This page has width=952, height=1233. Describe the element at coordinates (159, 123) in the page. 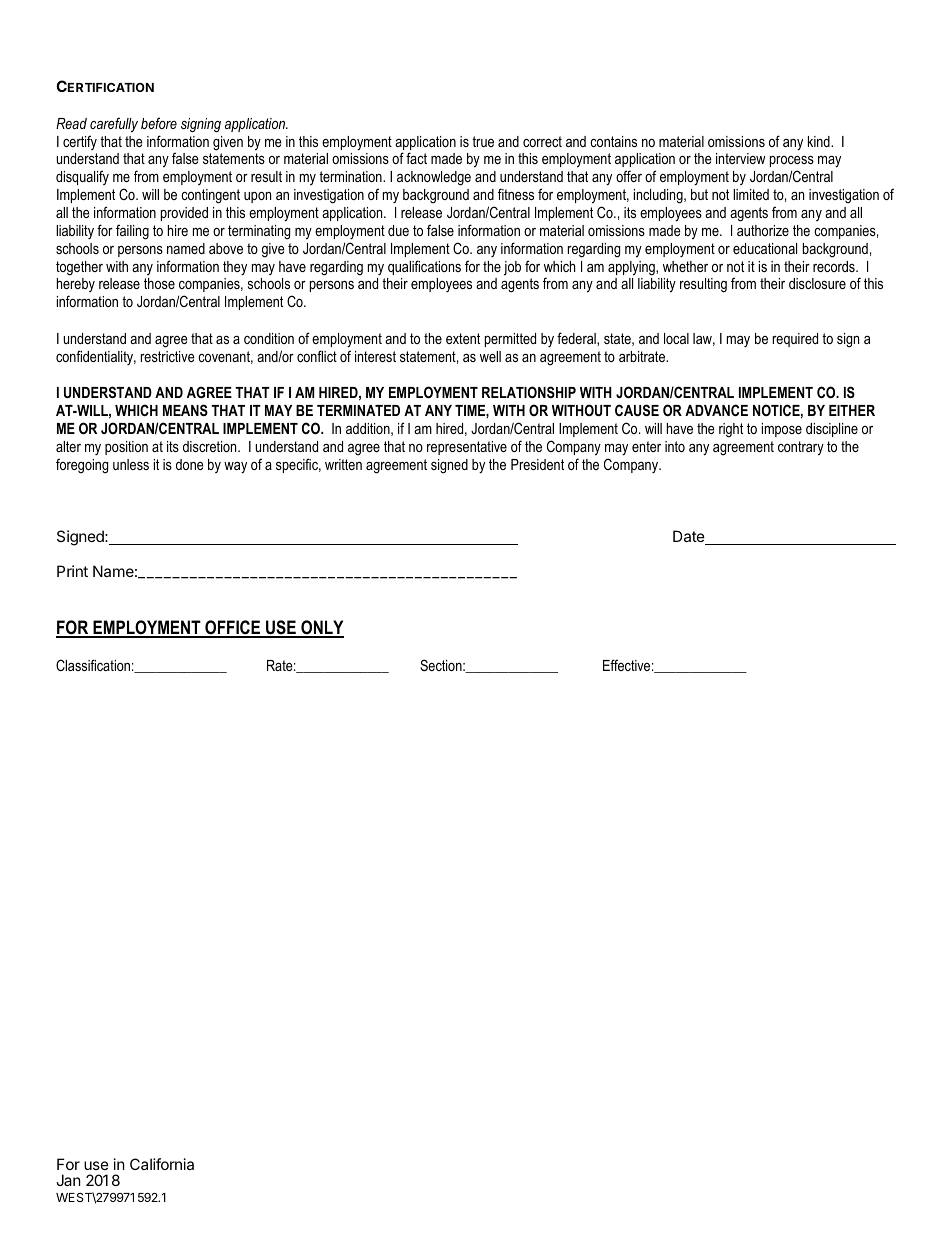

I see `before` at that location.
